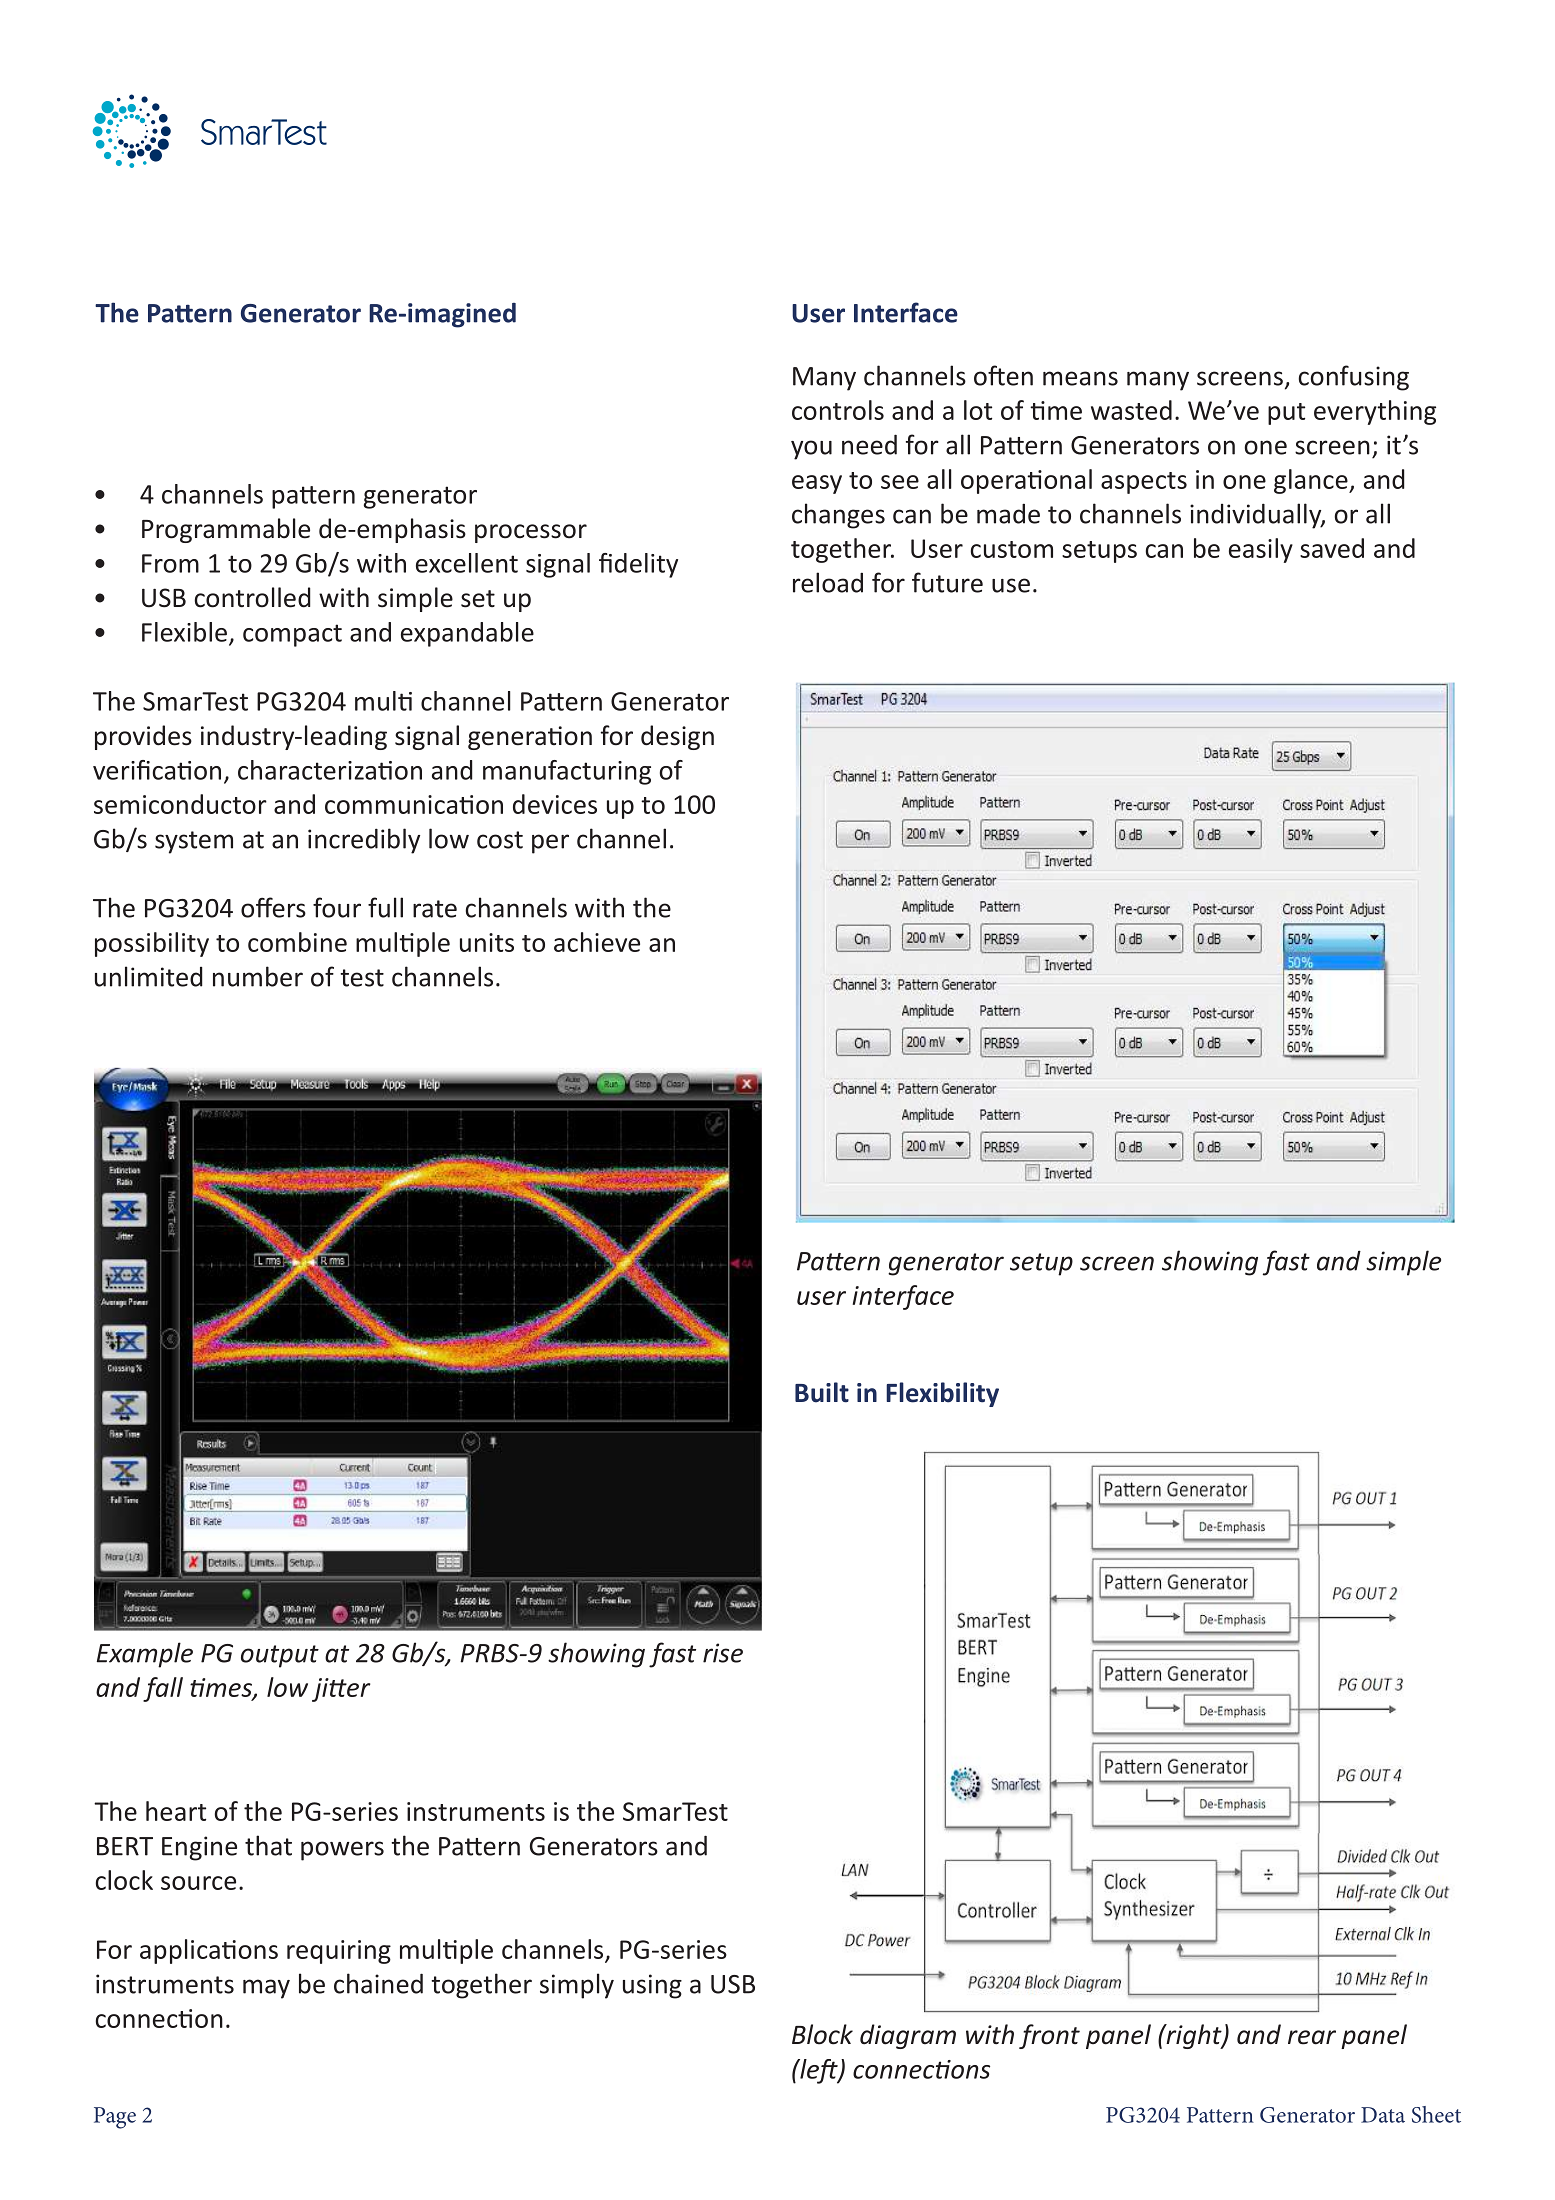 The image size is (1555, 2200). Describe the element at coordinates (1312, 481) in the screenshot. I see `glance` at that location.
